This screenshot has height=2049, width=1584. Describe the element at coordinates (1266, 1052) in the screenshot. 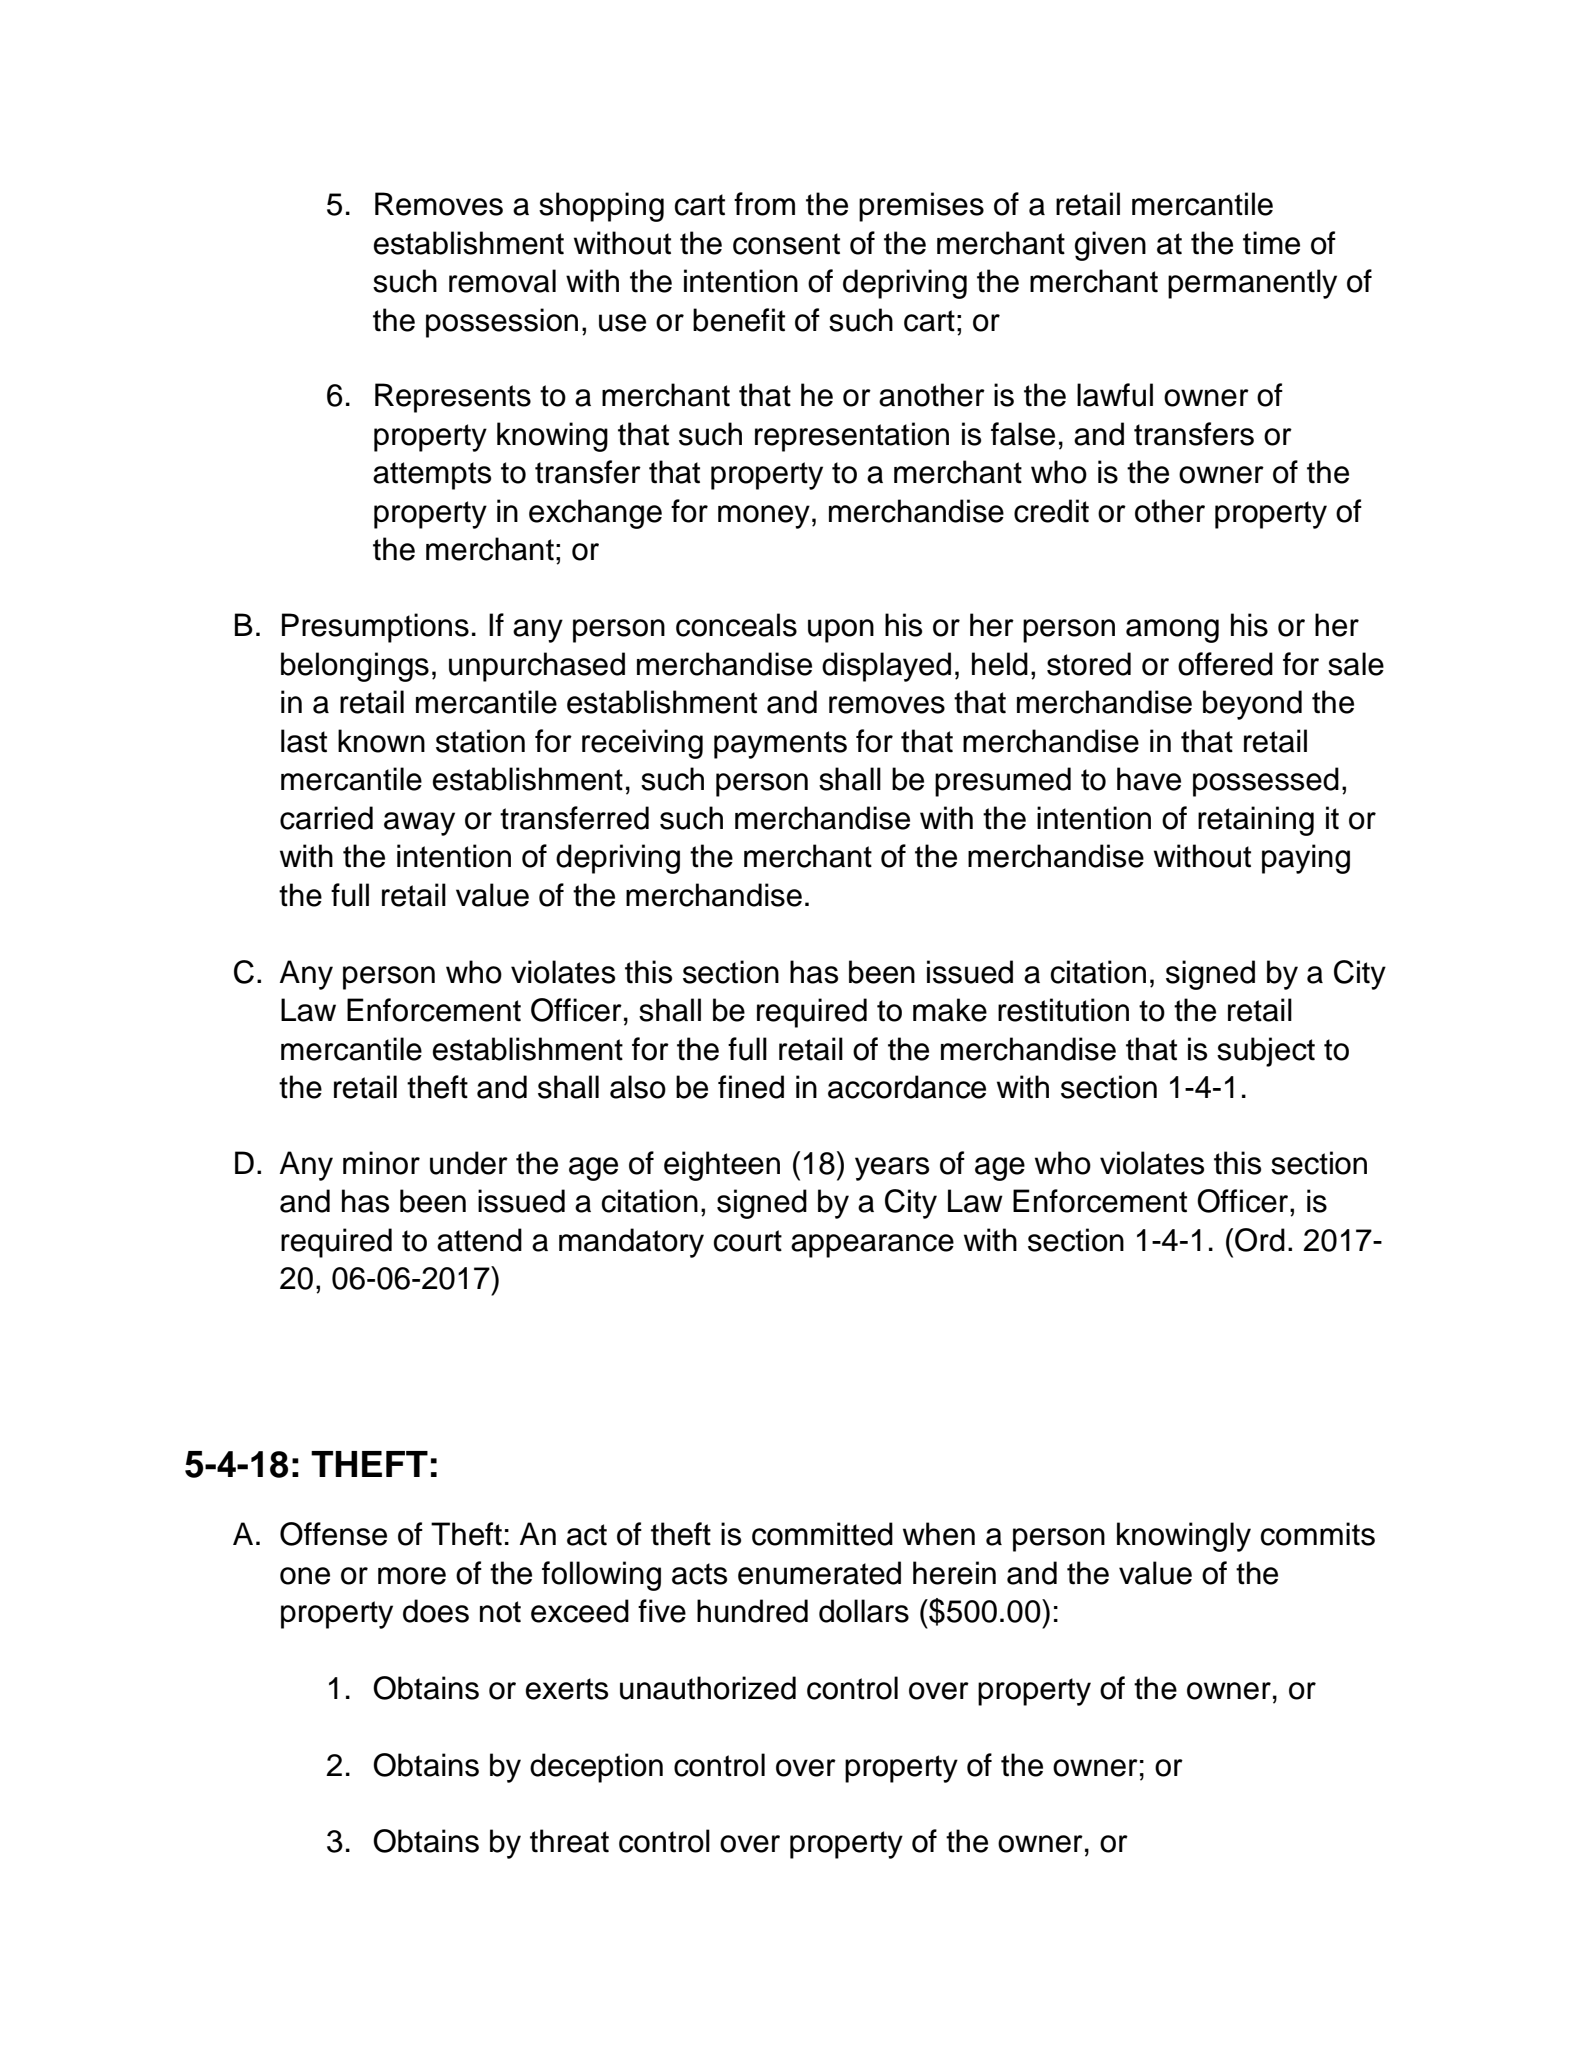

I see `subject` at that location.
